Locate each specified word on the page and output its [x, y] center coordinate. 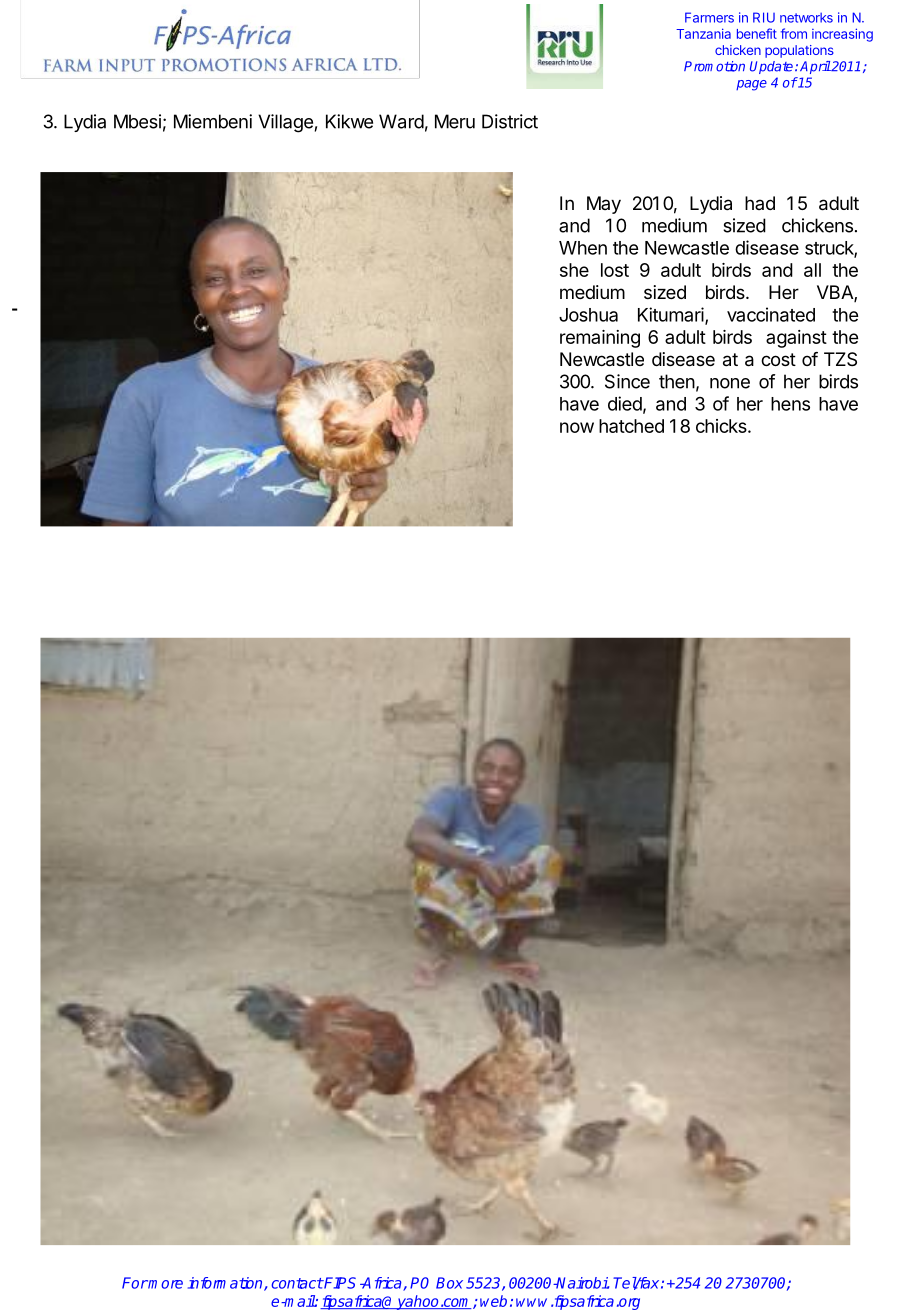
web [493, 1301]
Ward [401, 121]
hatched [631, 426]
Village [285, 123]
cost [778, 359]
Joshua [588, 315]
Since [627, 381]
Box [449, 1283]
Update [773, 67]
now [577, 427]
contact [297, 1283]
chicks [722, 426]
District [510, 121]
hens [790, 404]
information [226, 1284]
